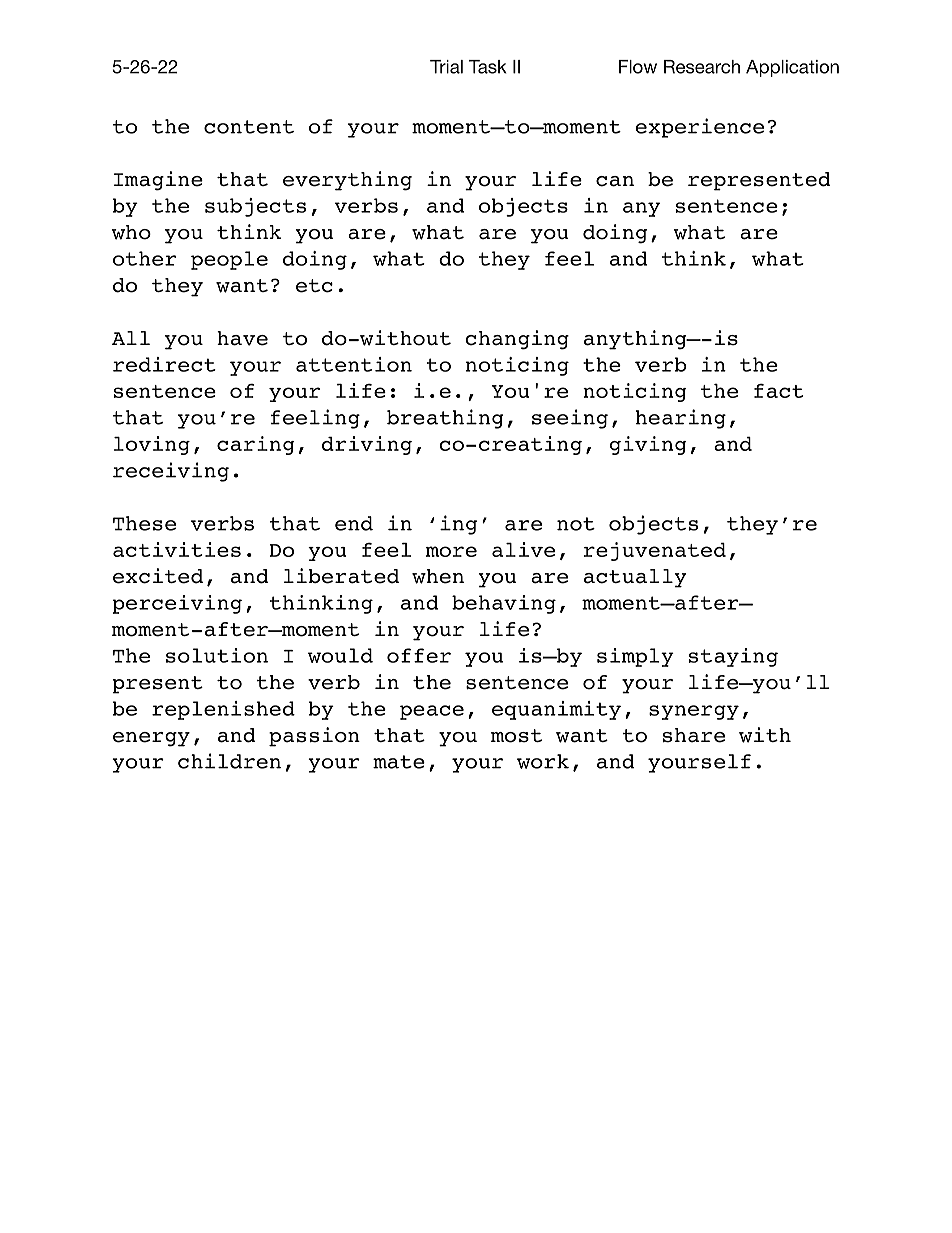  What do you see at coordinates (516, 736) in the screenshot?
I see `most` at bounding box center [516, 736].
